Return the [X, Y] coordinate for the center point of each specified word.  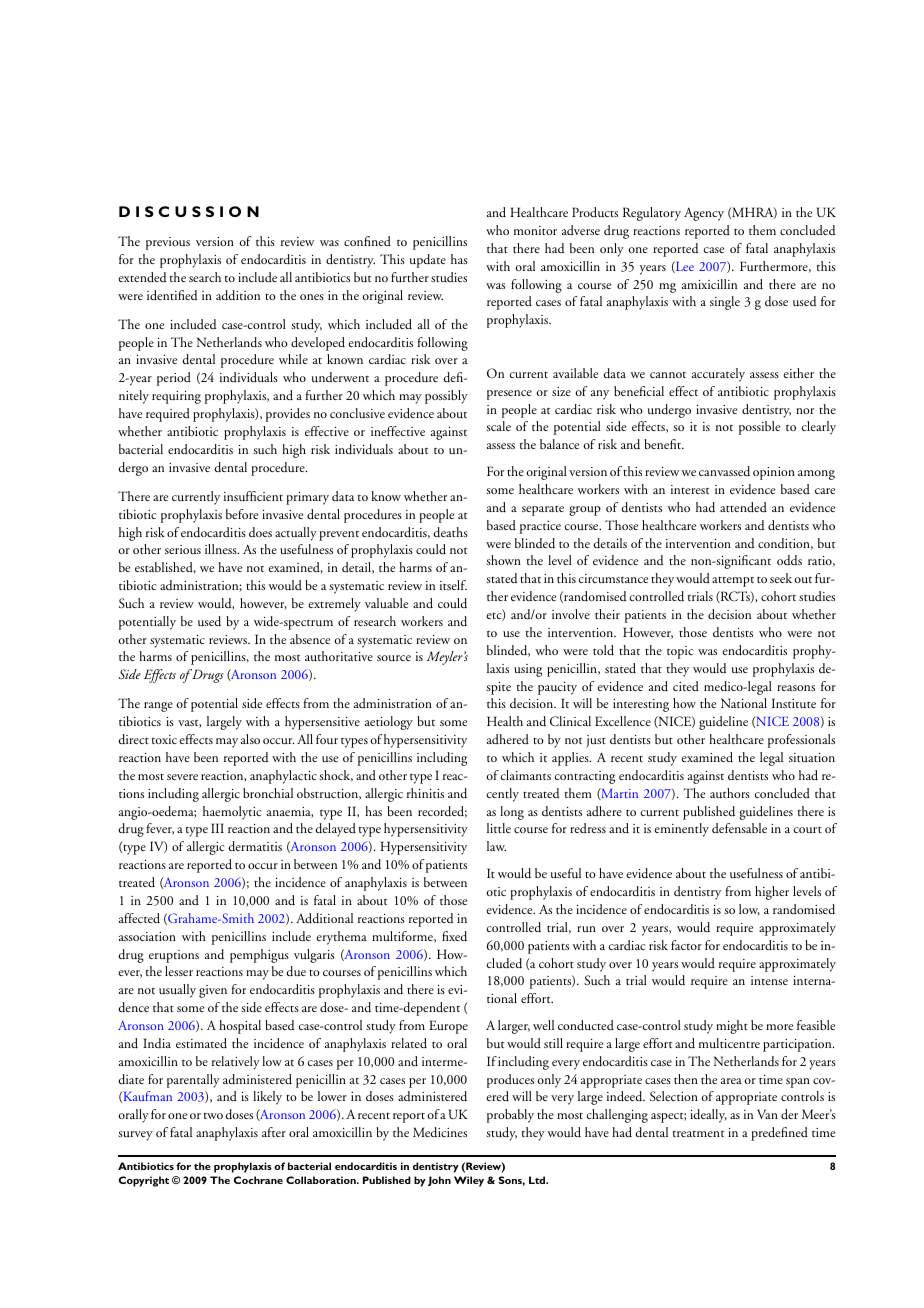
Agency [704, 214]
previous [168, 243]
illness [222, 549]
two [213, 1116]
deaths [450, 532]
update [428, 261]
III [217, 828]
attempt [733, 581]
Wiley [469, 1181]
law [496, 846]
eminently [681, 830]
